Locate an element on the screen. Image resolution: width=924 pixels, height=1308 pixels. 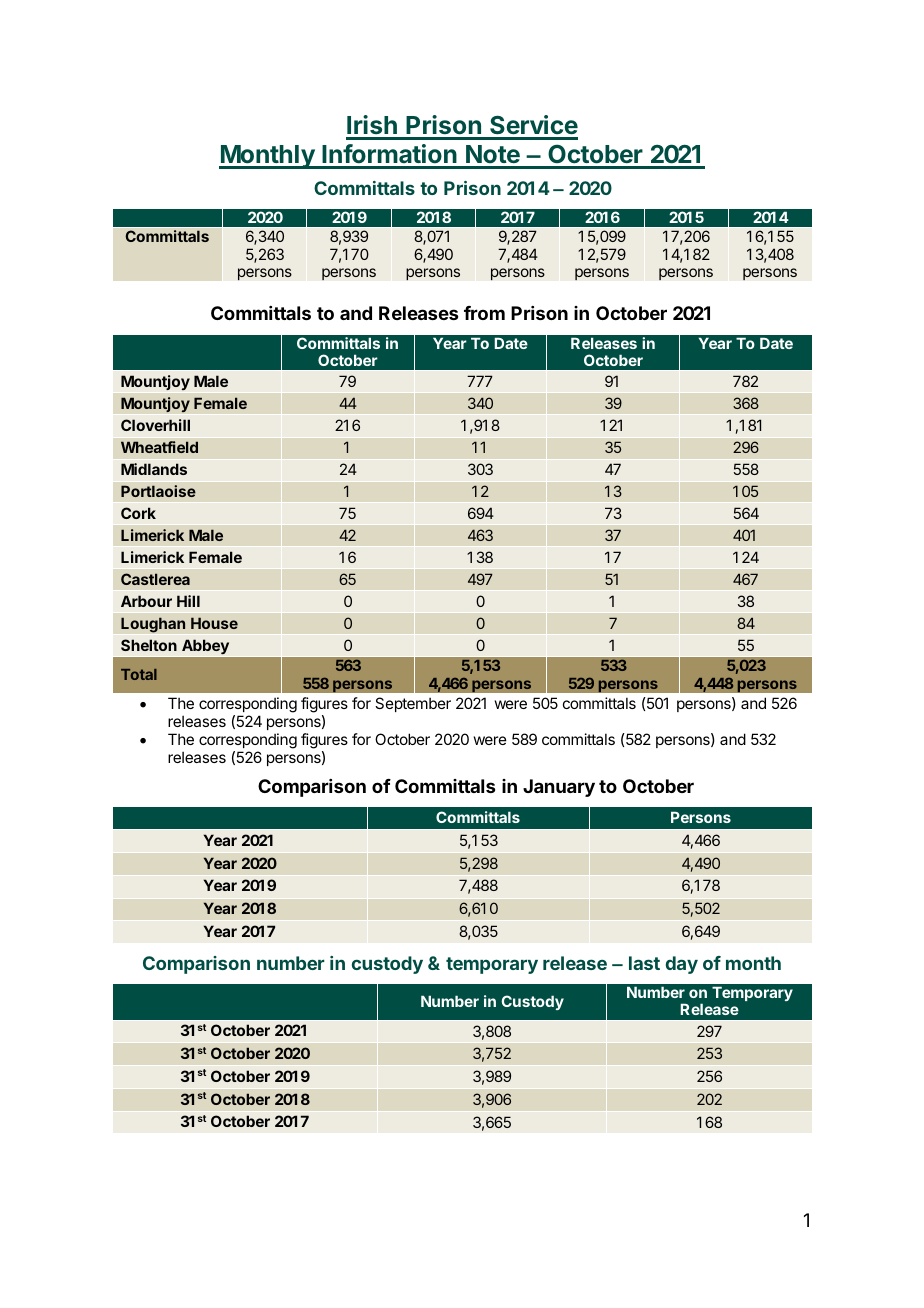
last is located at coordinates (644, 963).
